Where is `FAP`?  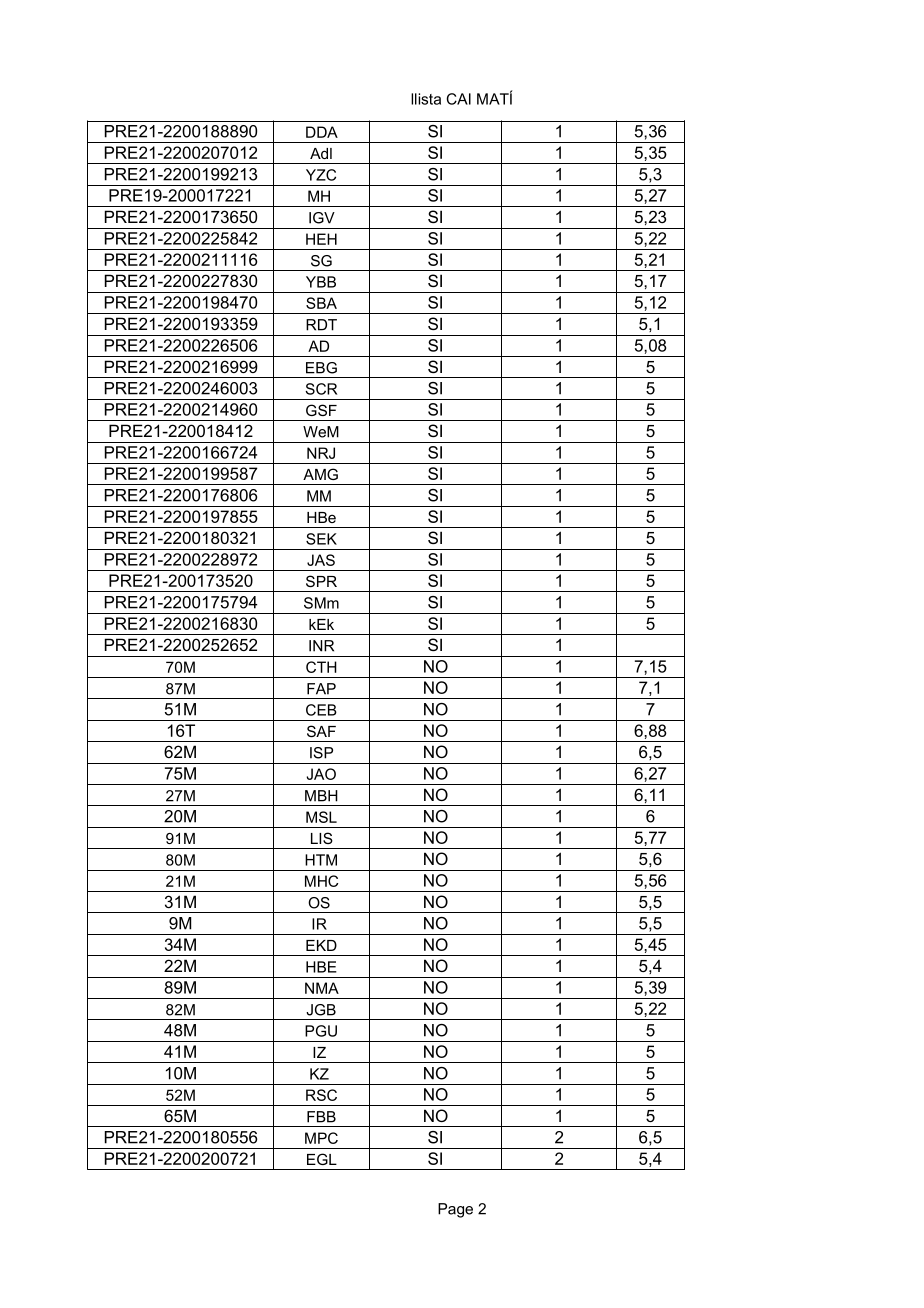
FAP is located at coordinates (321, 689).
